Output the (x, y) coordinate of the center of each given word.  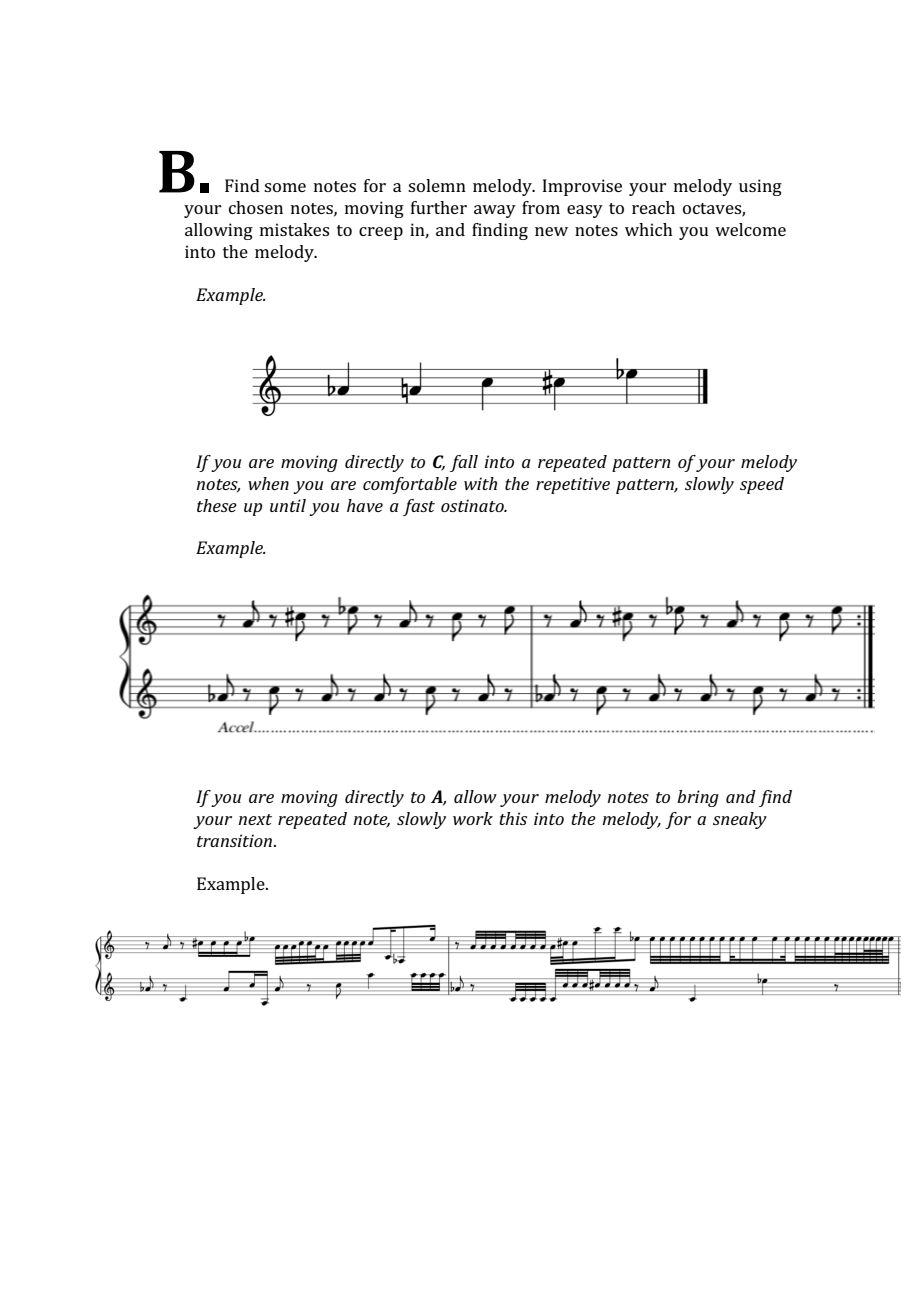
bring (698, 798)
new (551, 231)
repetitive (573, 485)
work (473, 818)
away (495, 211)
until (288, 505)
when (268, 483)
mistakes (294, 229)
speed (762, 485)
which (649, 229)
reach (653, 207)
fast (419, 507)
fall (464, 463)
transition (234, 840)
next (255, 819)
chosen (256, 207)
